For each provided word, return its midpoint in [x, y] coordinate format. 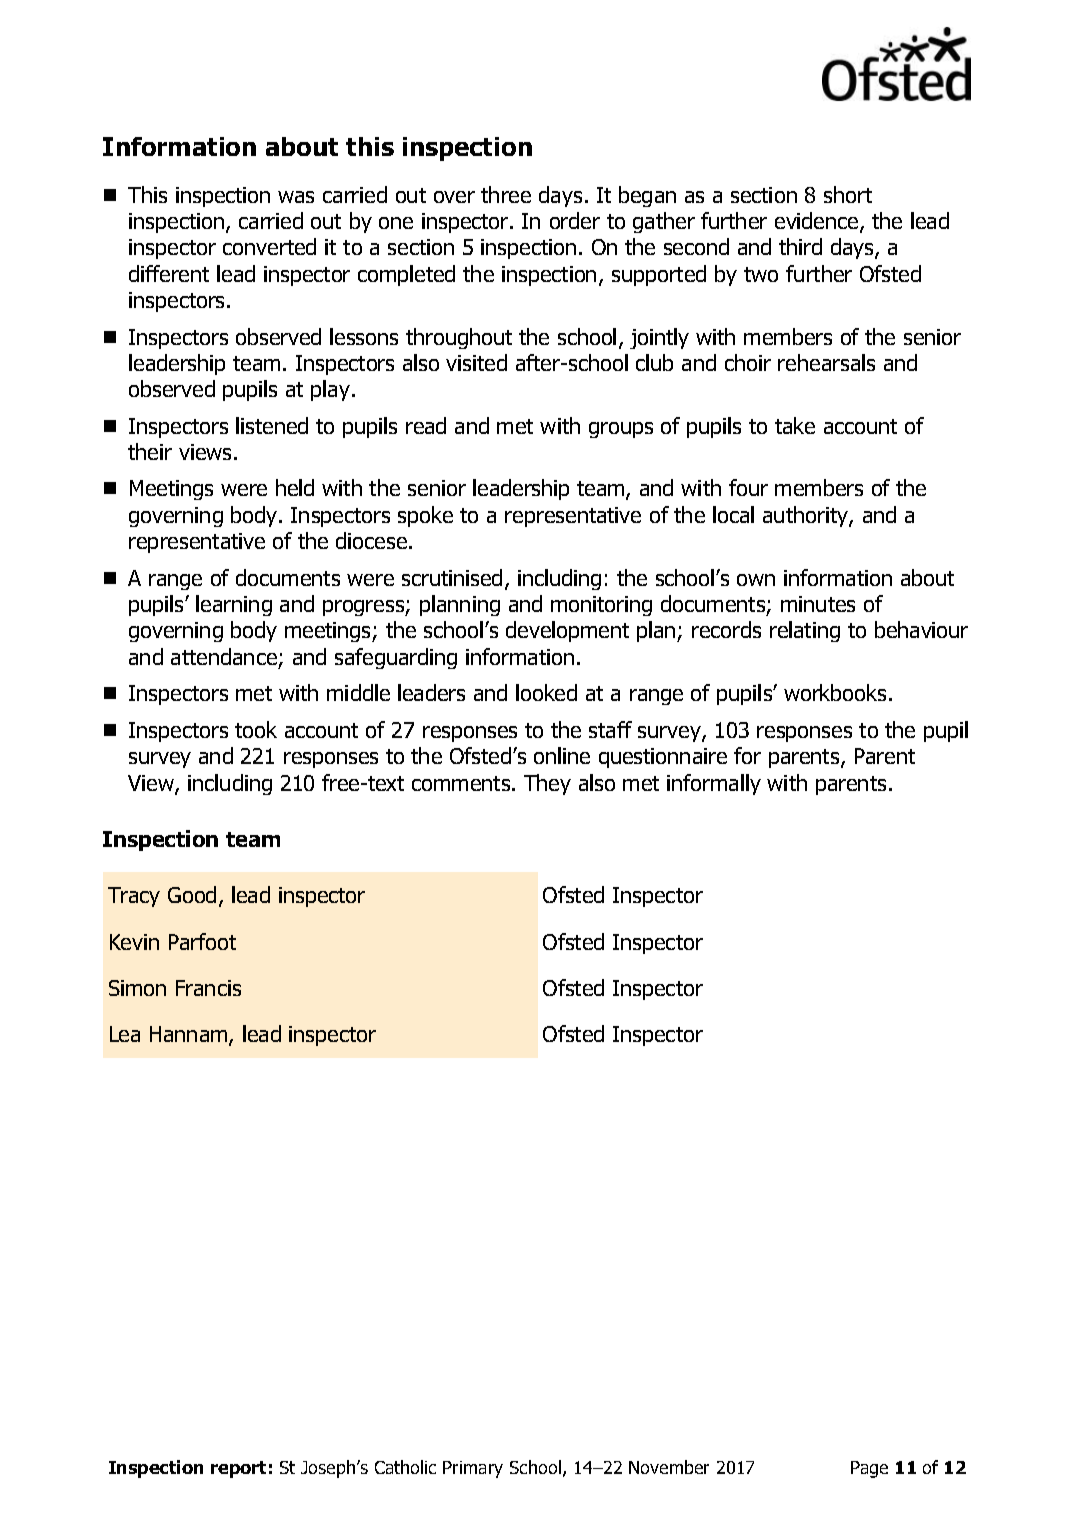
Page [869, 1469]
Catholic [405, 1467]
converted [269, 246]
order [575, 220]
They [547, 784]
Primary [473, 1469]
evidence [818, 222]
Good [192, 894]
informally [714, 784]
